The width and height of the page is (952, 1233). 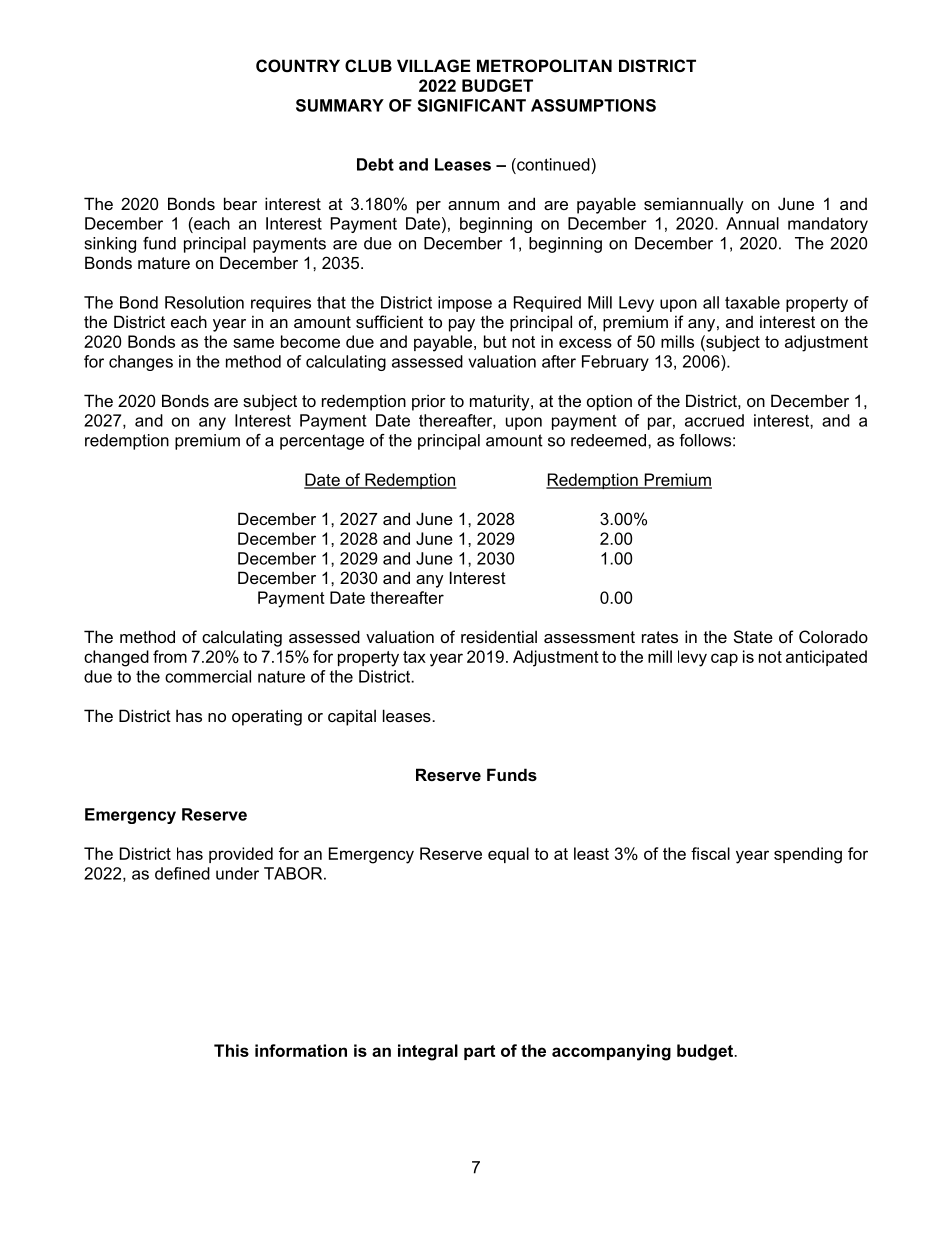 I want to click on accompanying, so click(x=611, y=1052).
